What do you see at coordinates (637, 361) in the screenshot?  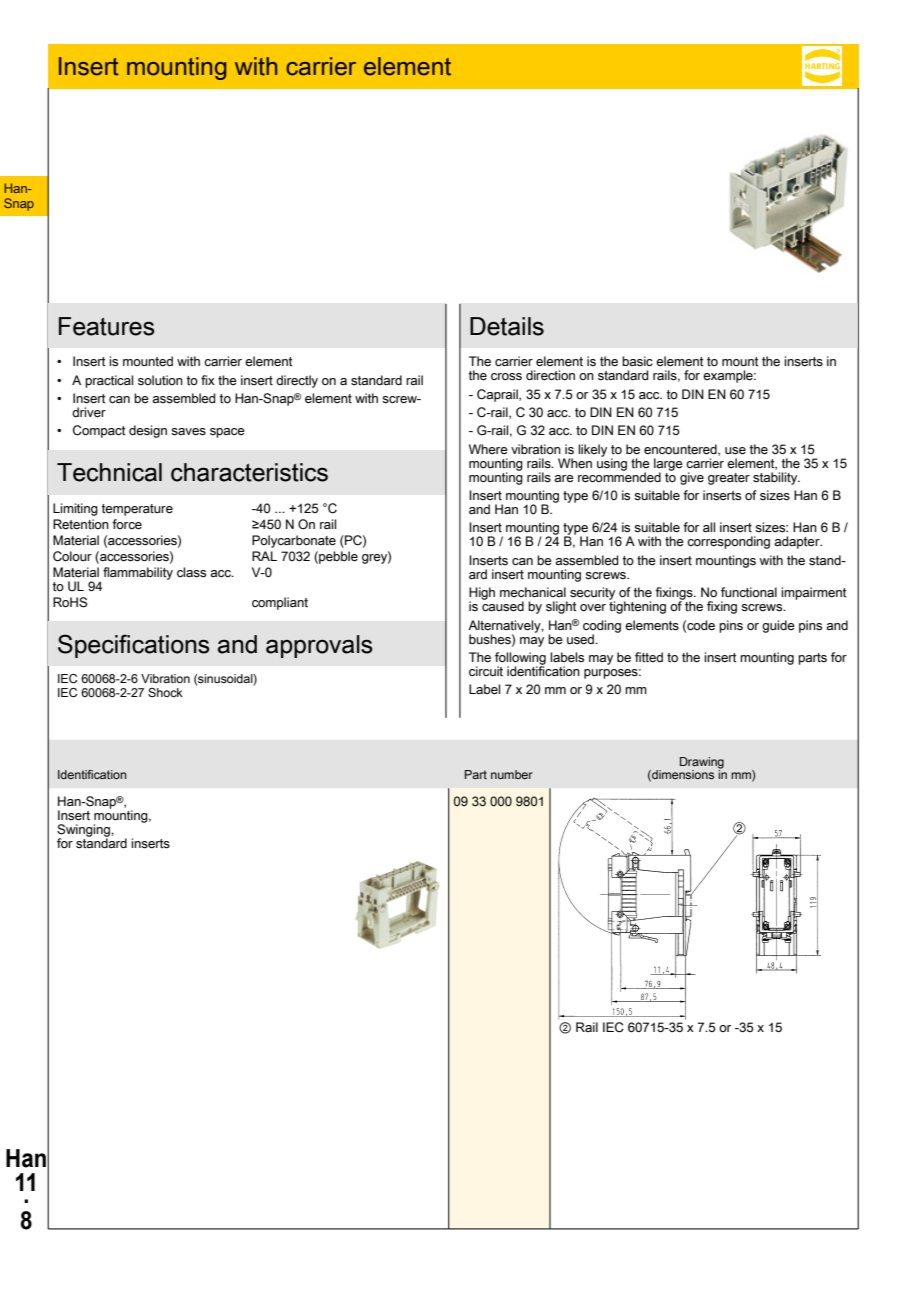 I see `basic` at bounding box center [637, 361].
